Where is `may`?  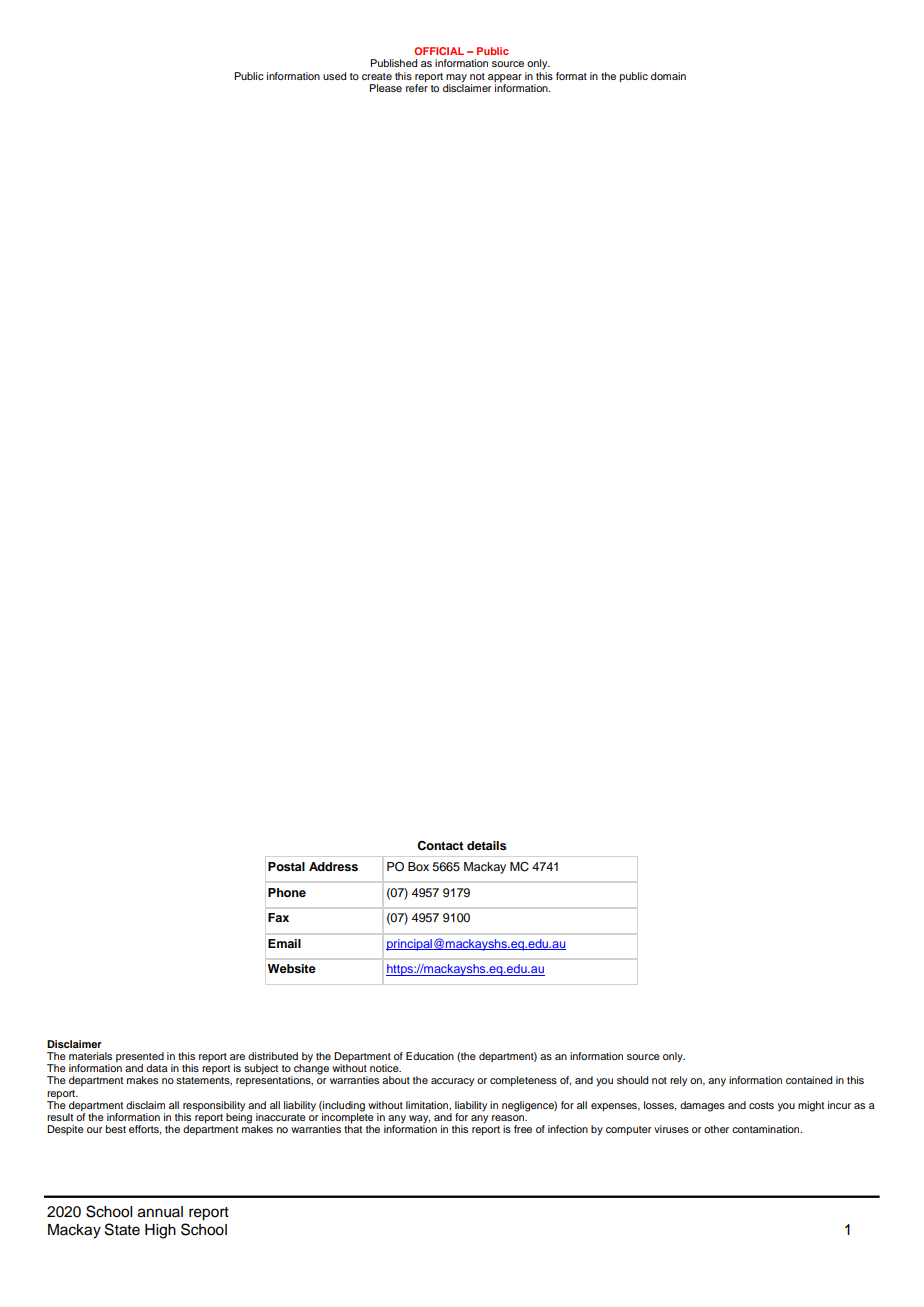
may is located at coordinates (456, 78).
